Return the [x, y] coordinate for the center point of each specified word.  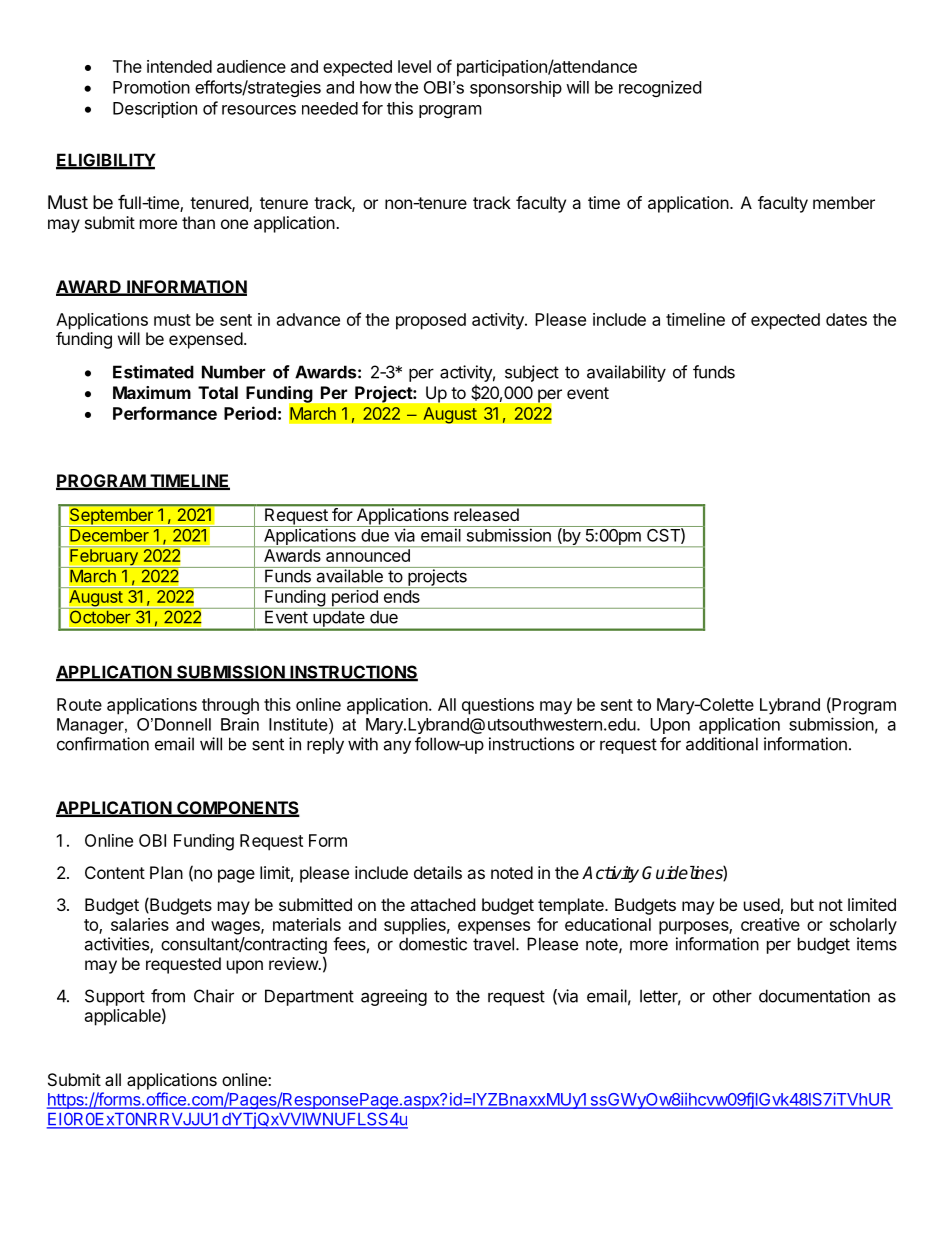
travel [493, 944]
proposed [431, 321]
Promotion [151, 87]
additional [722, 744]
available [349, 575]
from [168, 996]
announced [368, 555]
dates [846, 319]
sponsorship [516, 89]
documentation [814, 996]
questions [498, 706]
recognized [660, 88]
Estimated [153, 372]
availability [626, 373]
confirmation [103, 744]
